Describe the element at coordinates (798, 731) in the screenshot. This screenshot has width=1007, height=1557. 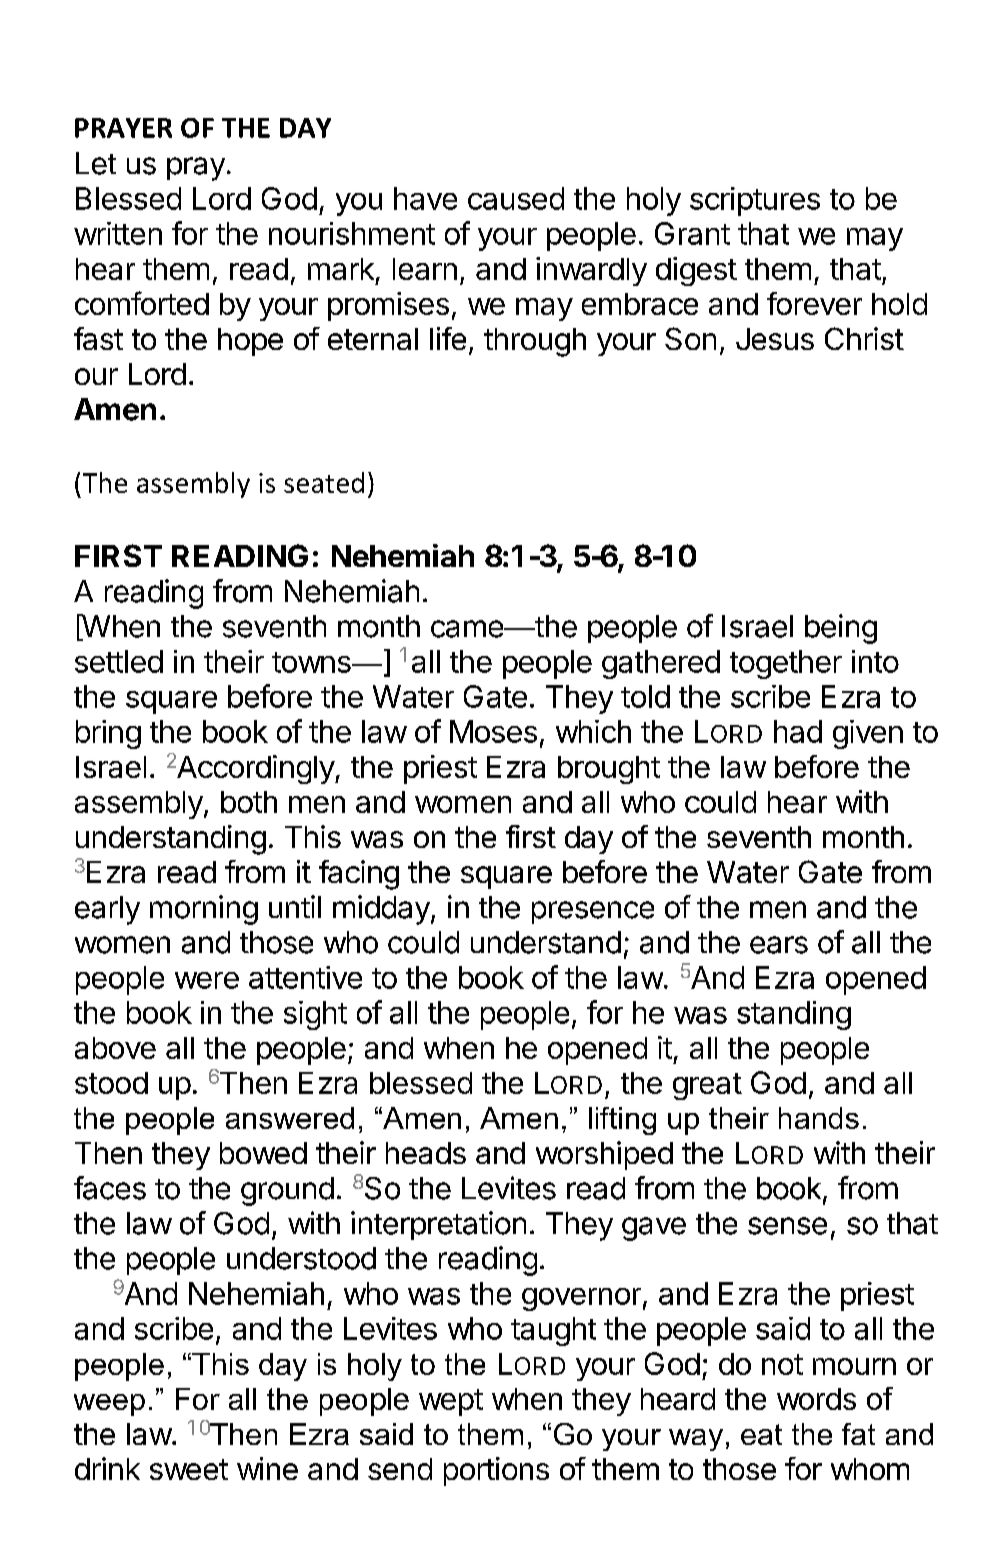
I see `had` at that location.
